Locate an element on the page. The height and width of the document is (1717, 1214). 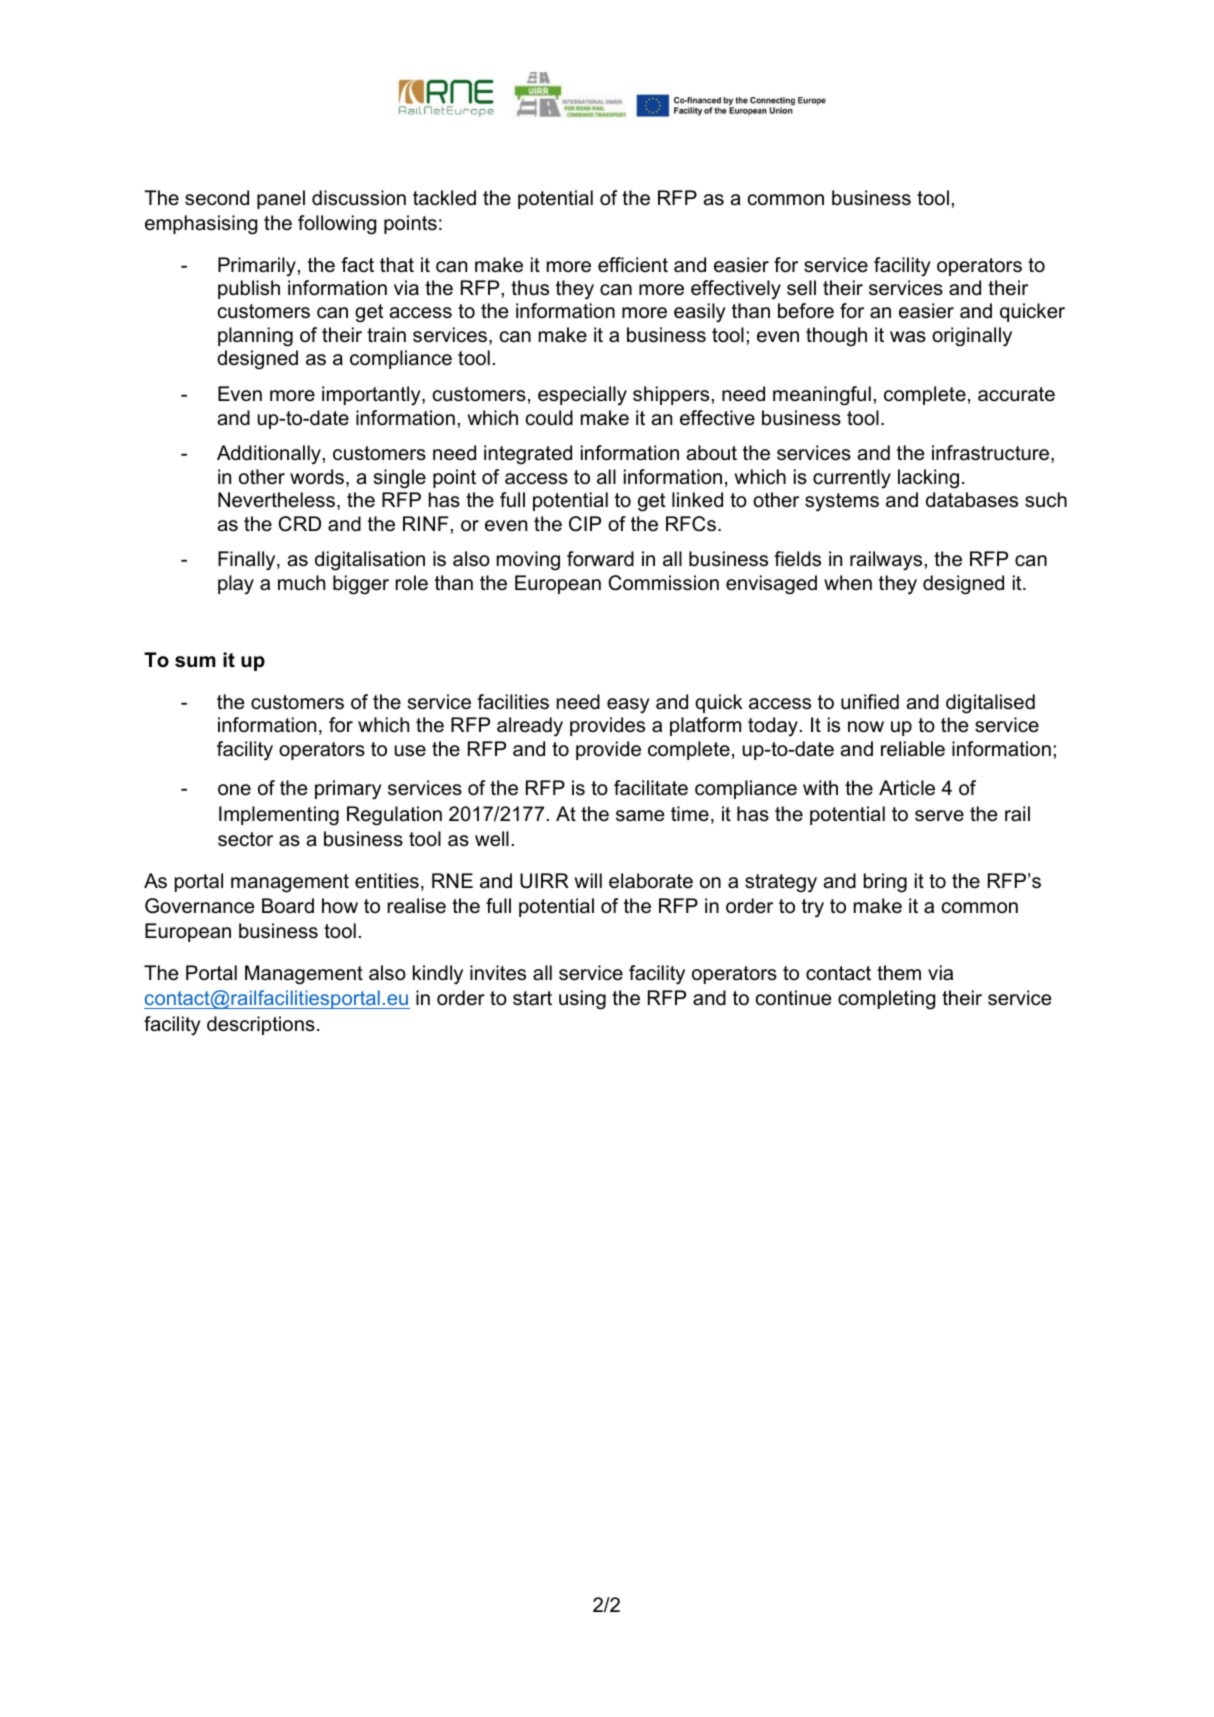
primary is located at coordinates (348, 790).
